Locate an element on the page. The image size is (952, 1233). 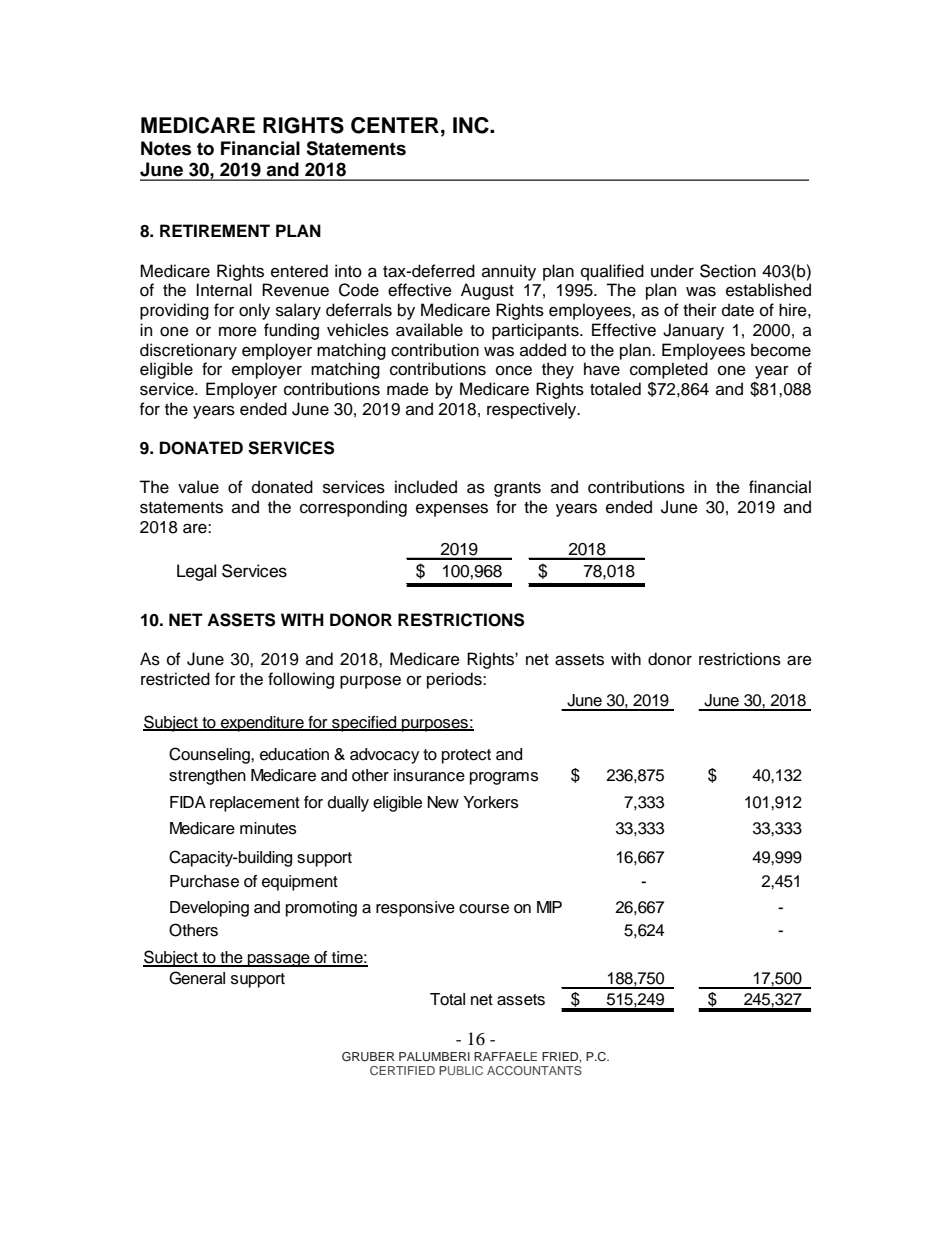
Notes is located at coordinates (166, 148).
